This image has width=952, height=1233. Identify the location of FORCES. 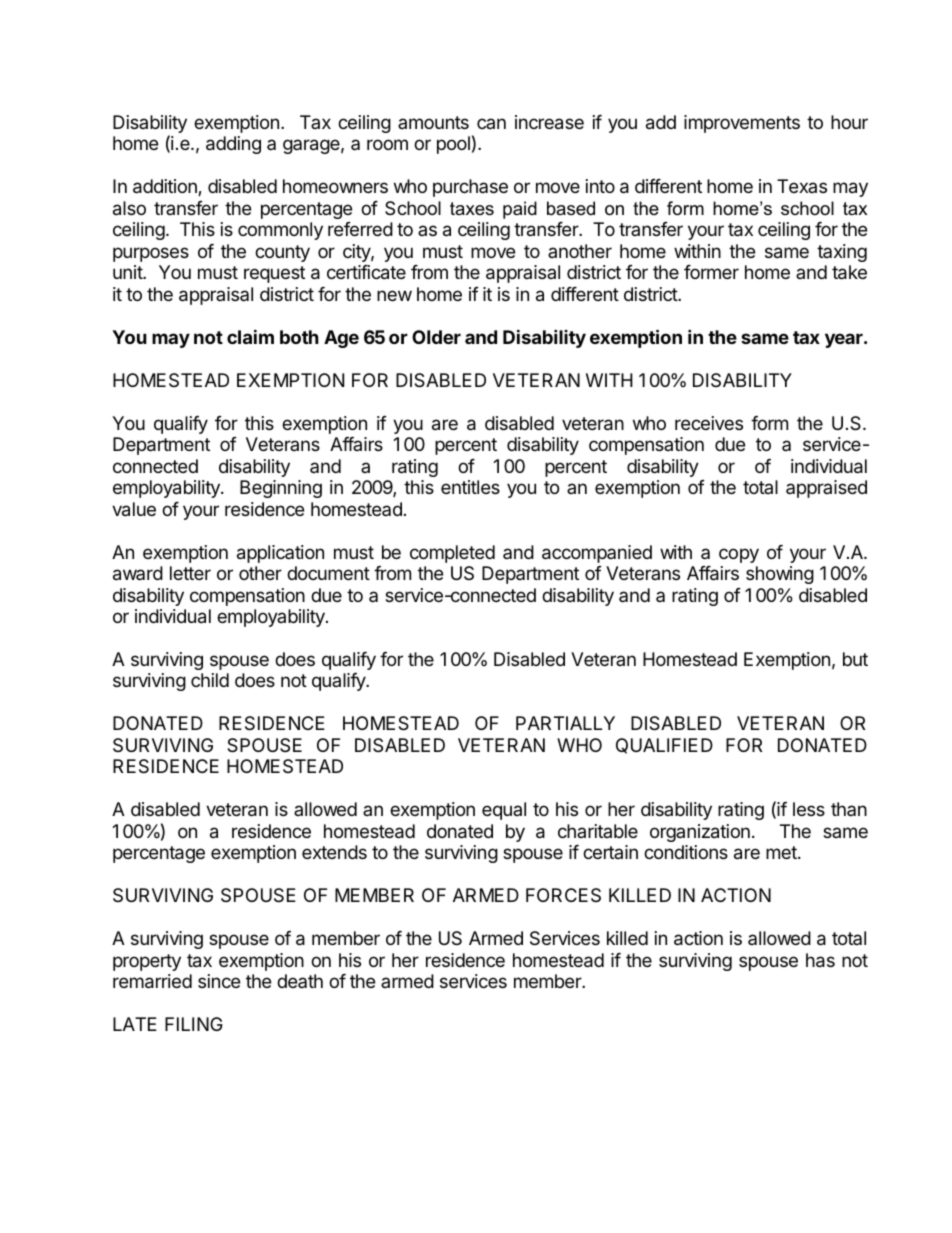
(563, 895).
